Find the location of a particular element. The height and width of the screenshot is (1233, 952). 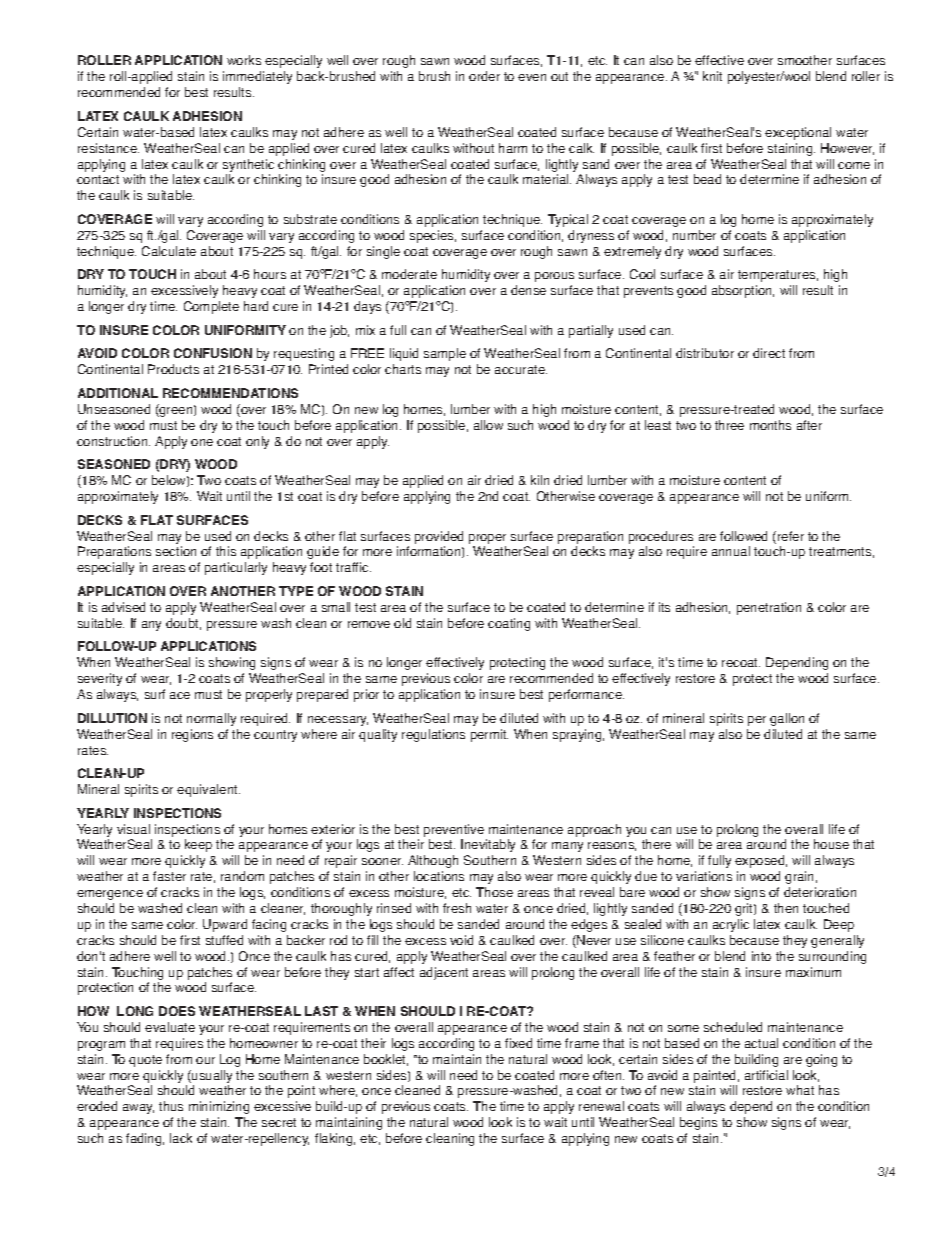

old is located at coordinates (402, 623).
